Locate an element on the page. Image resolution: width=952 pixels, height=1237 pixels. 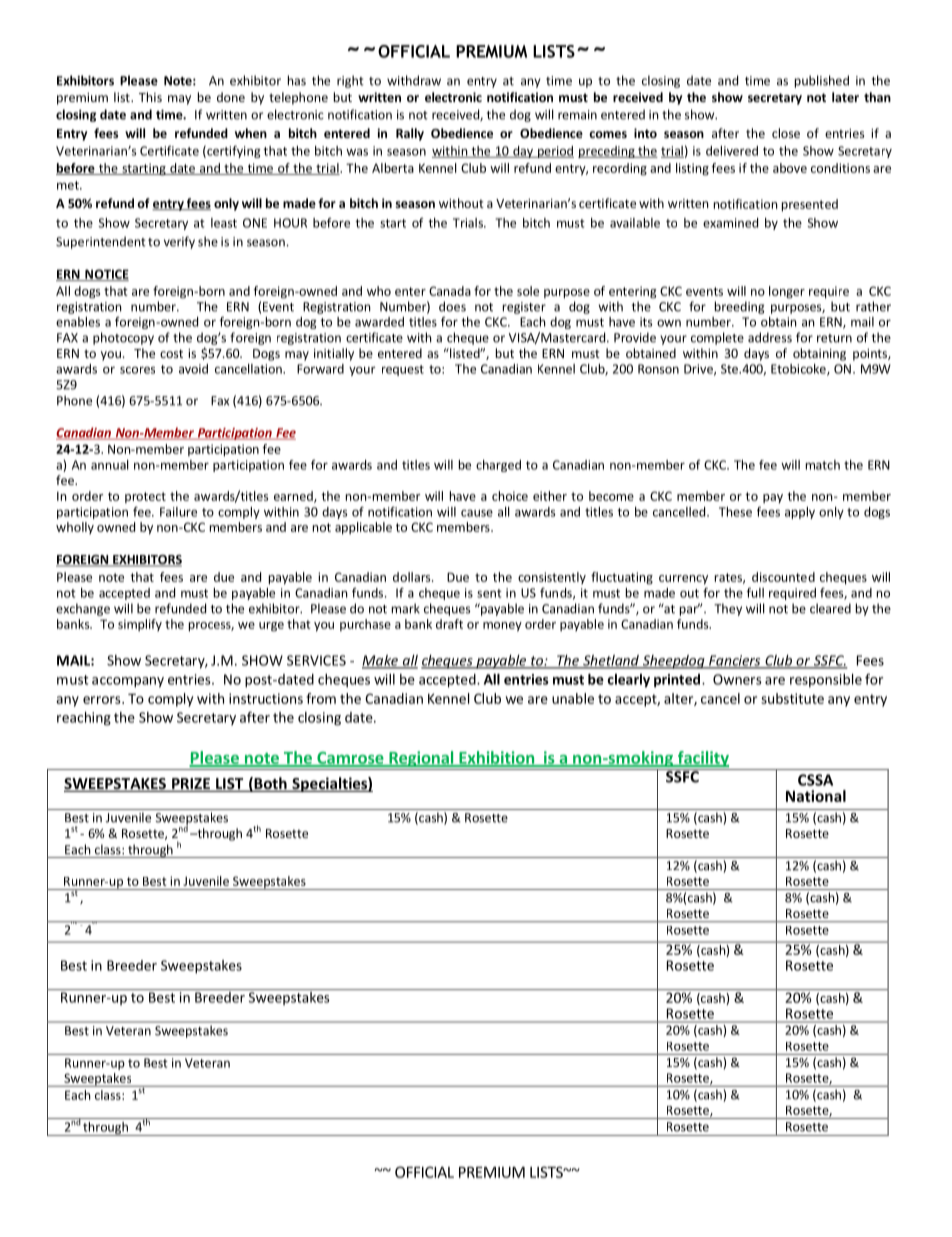
Failure is located at coordinates (178, 512).
